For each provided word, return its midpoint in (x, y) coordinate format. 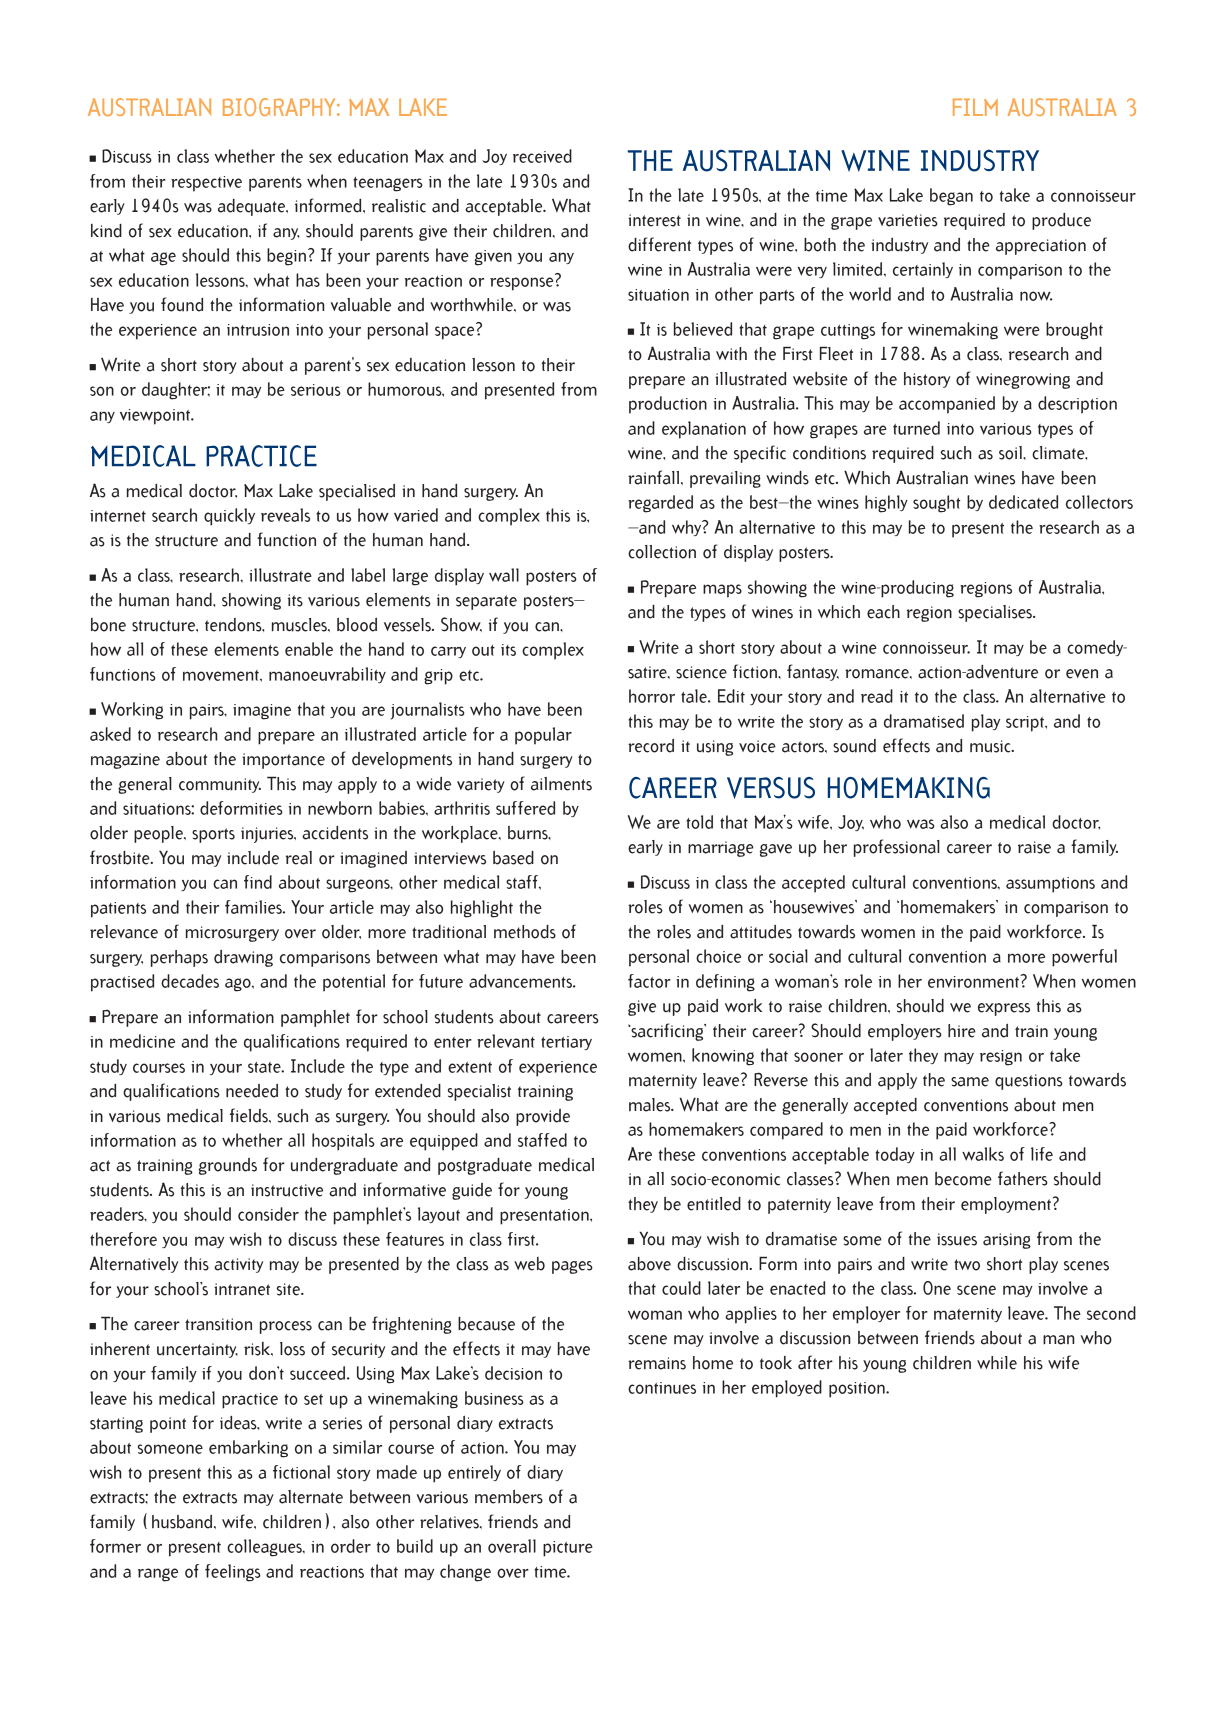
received (542, 156)
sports (213, 835)
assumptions (1050, 885)
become (963, 1179)
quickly (229, 517)
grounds (228, 1166)
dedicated (1023, 502)
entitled (714, 1204)
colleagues (265, 1548)
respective (206, 184)
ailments (561, 784)
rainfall (653, 477)
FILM (975, 107)
